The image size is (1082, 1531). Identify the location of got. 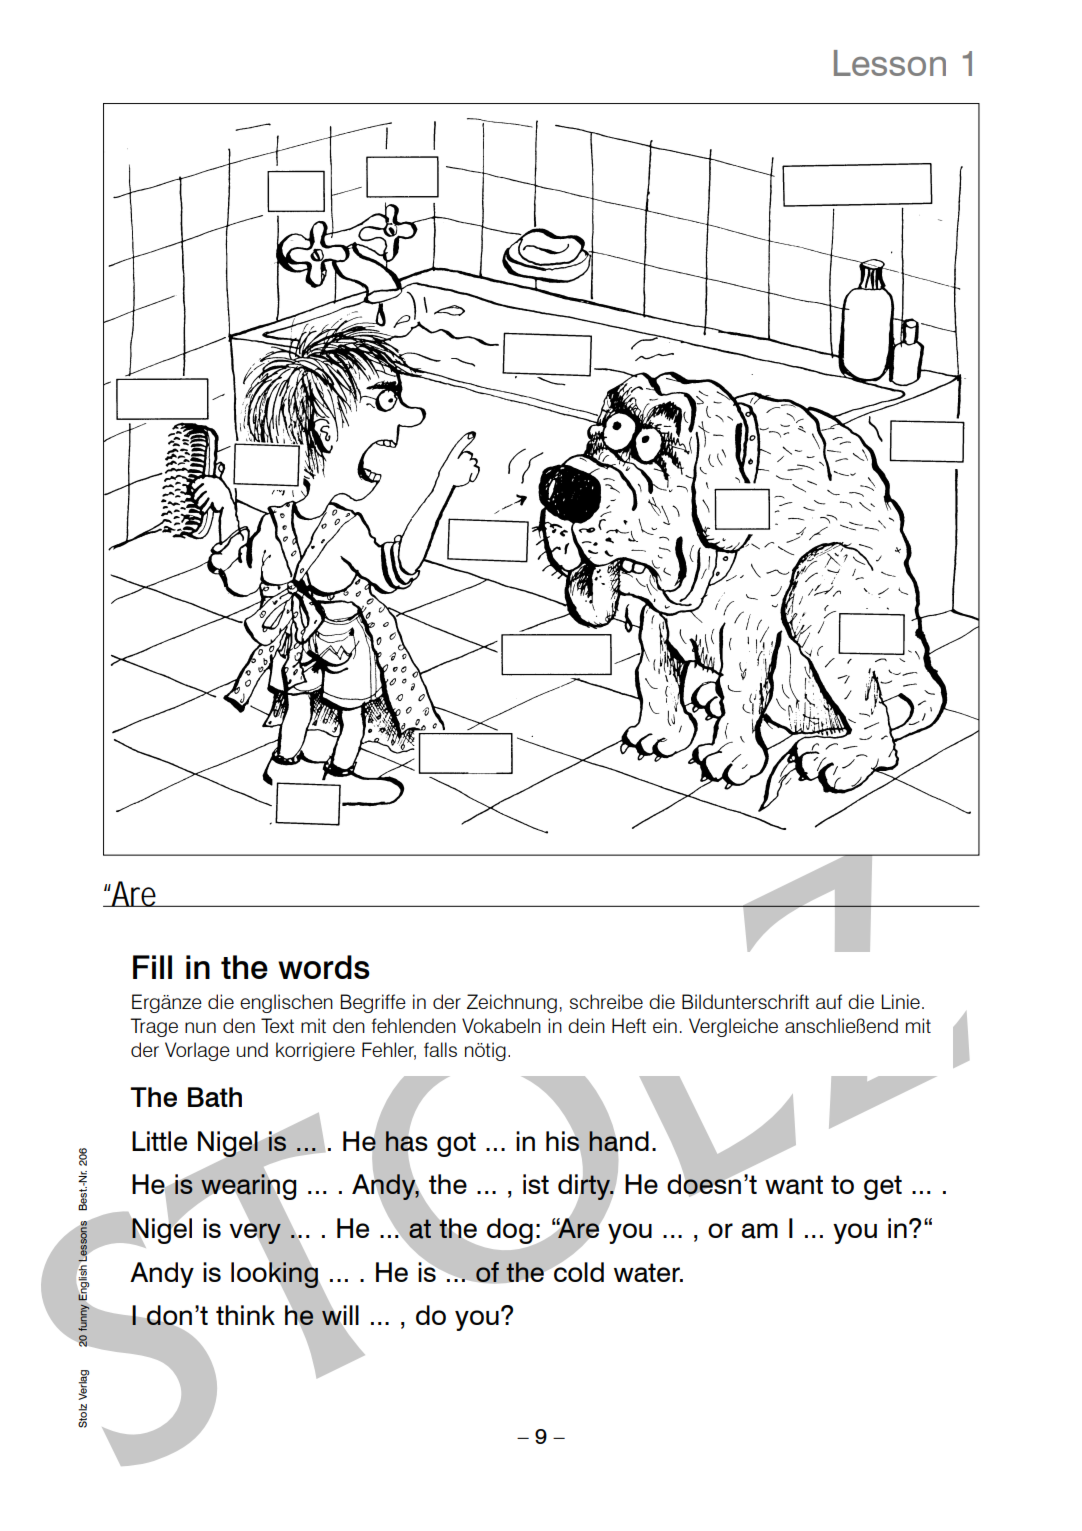
(456, 1144).
